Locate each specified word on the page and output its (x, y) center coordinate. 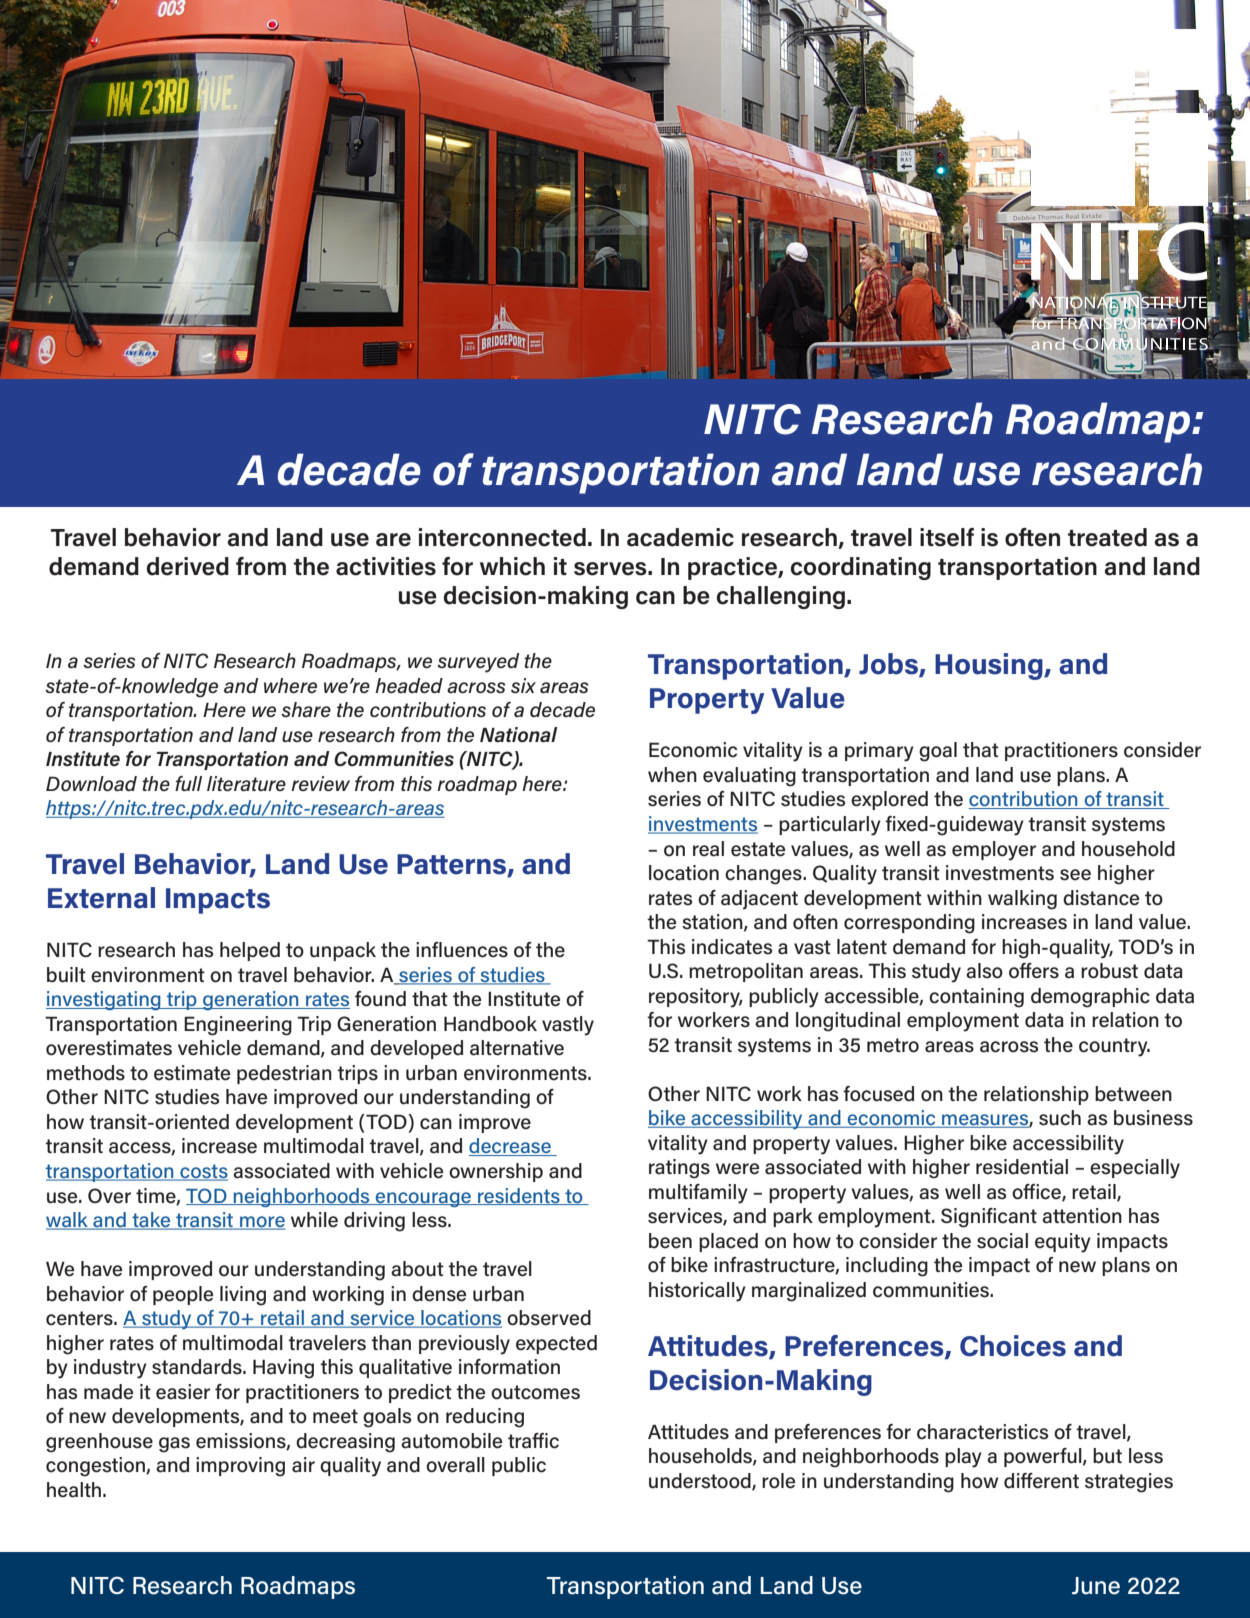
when (672, 775)
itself (947, 537)
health (75, 1490)
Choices (1013, 1346)
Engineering (238, 1026)
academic (680, 537)
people (183, 1295)
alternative (517, 1048)
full (188, 783)
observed (549, 1318)
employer (994, 851)
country (1114, 1047)
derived (187, 566)
